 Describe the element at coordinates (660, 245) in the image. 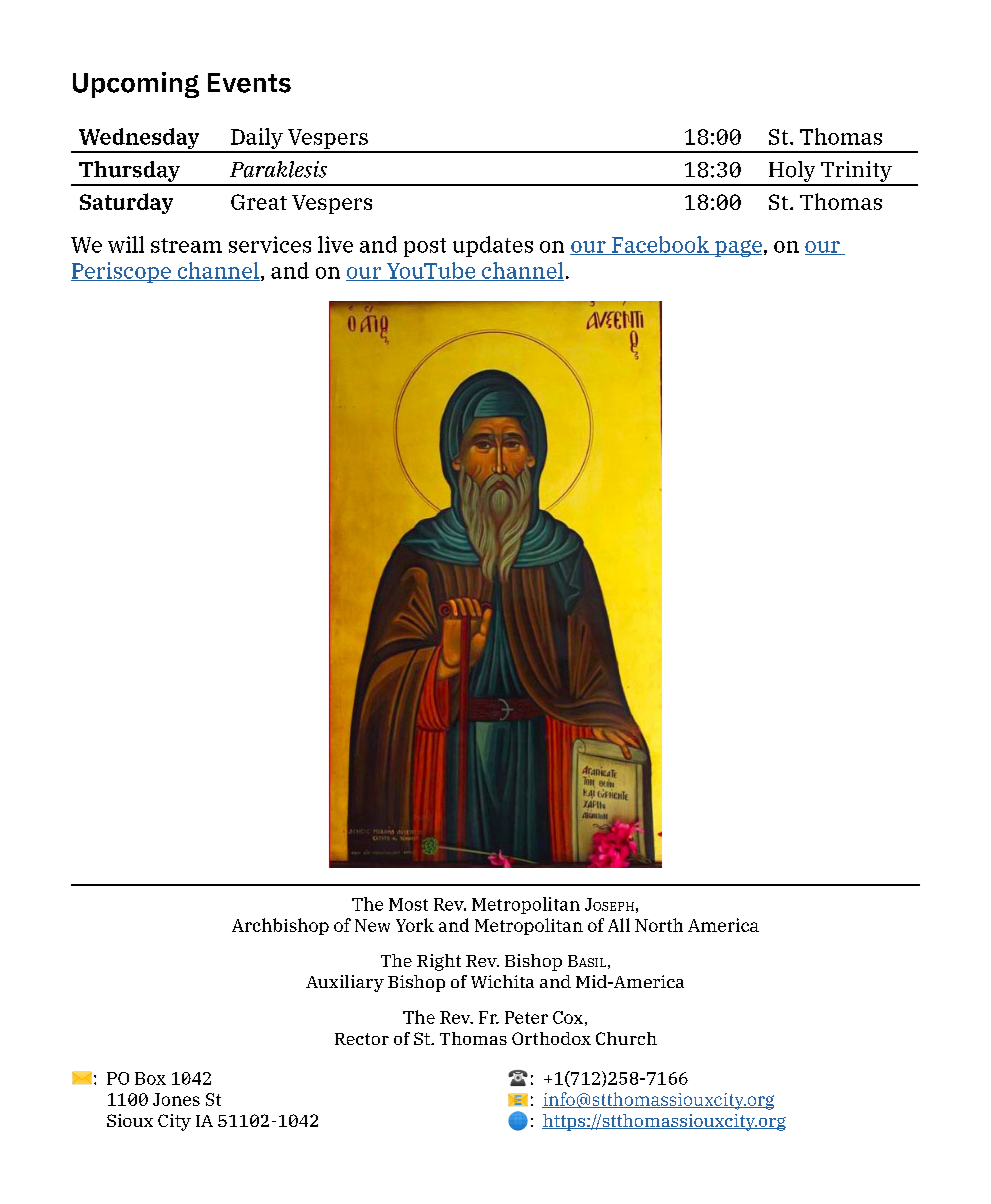

I see `Facebook` at that location.
